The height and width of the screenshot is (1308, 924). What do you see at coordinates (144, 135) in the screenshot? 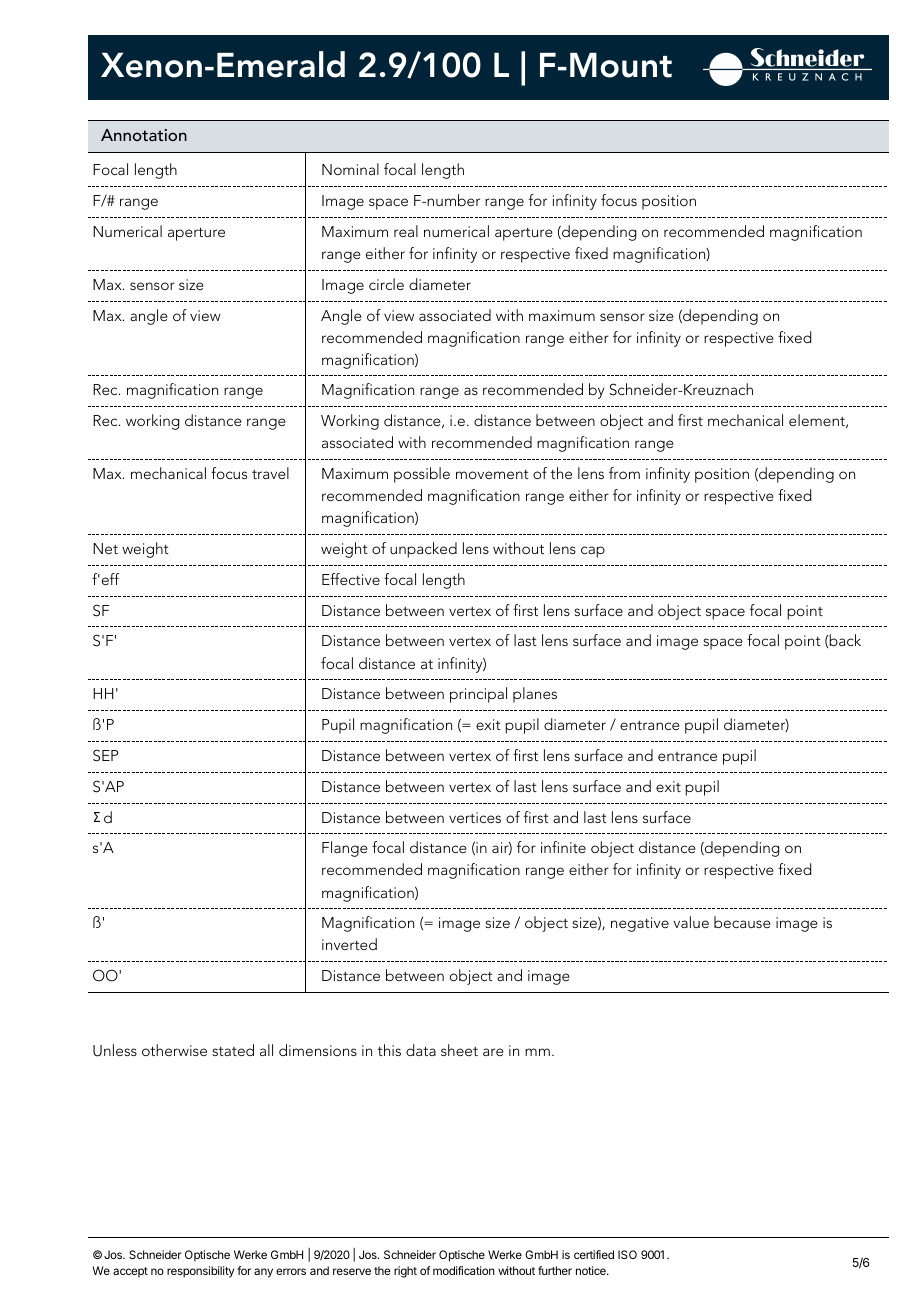
I see `Annotation` at bounding box center [144, 135].
